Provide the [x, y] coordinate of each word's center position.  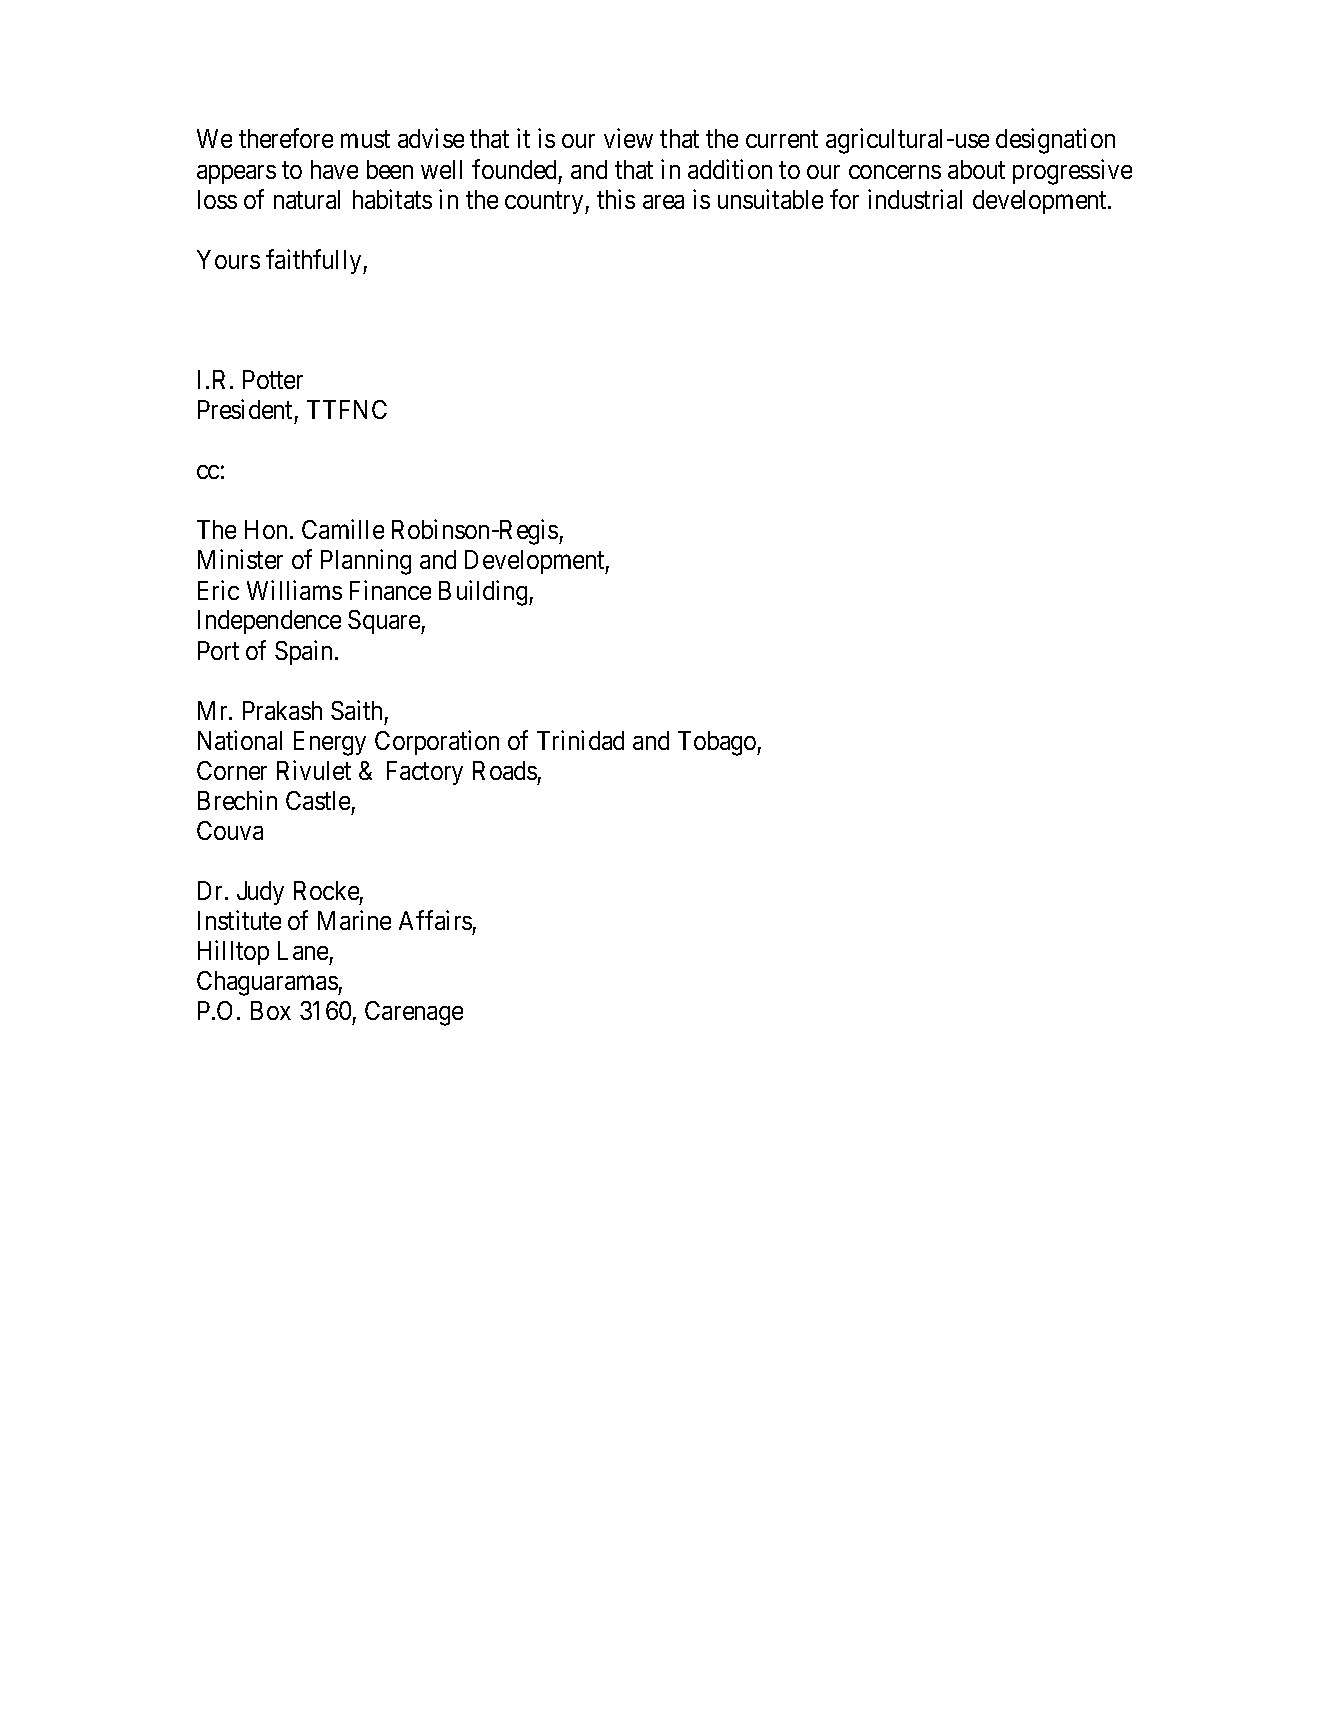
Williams [294, 590]
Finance [390, 590]
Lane [303, 950]
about [976, 169]
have [334, 169]
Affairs [435, 920]
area [663, 202]
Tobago [718, 743]
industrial [915, 199]
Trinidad [580, 740]
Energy [330, 743]
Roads [505, 770]
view [628, 138]
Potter [273, 379]
